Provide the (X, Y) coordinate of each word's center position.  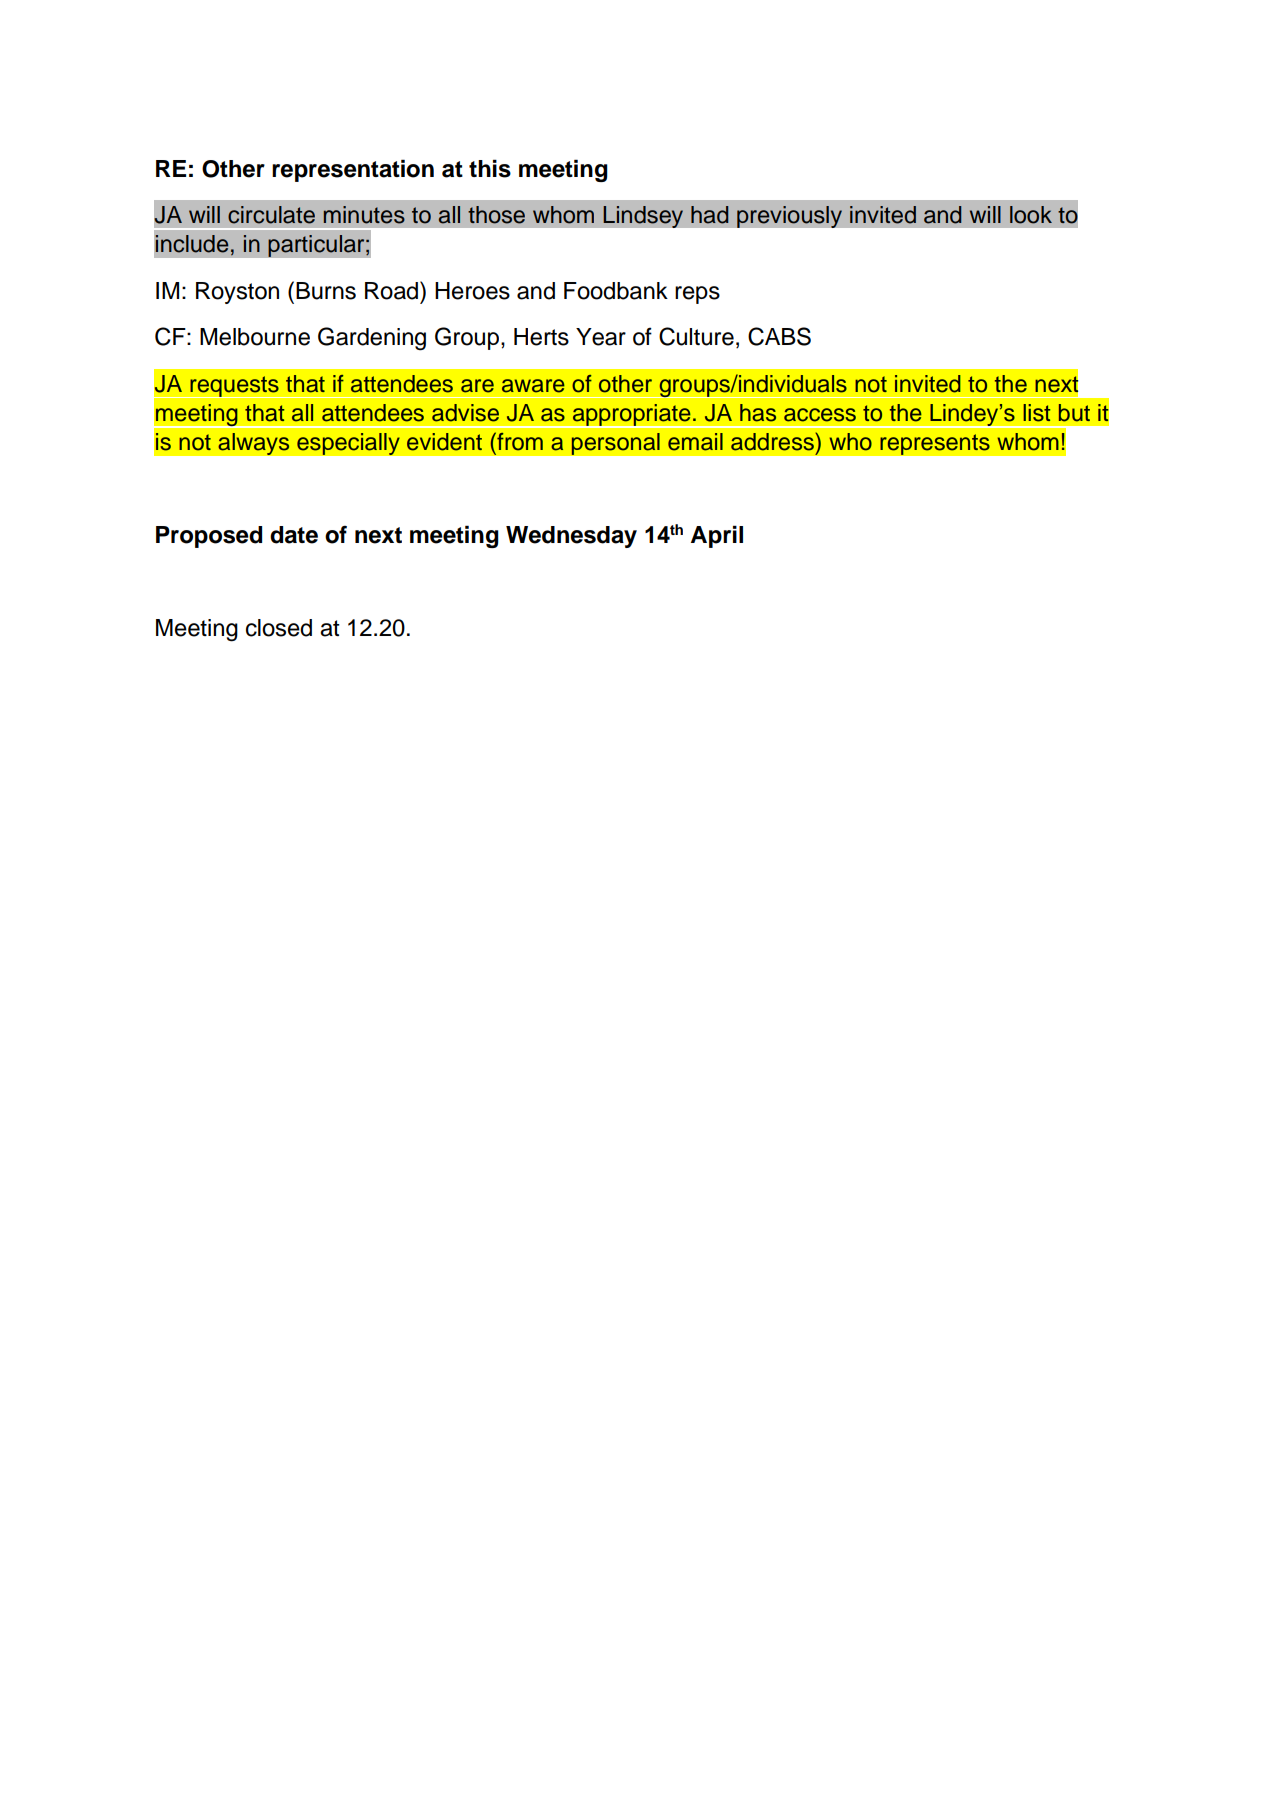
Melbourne (255, 337)
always (254, 444)
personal (615, 444)
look (1031, 215)
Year (601, 337)
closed (279, 628)
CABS (779, 336)
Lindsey (643, 217)
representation (353, 170)
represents (935, 444)
